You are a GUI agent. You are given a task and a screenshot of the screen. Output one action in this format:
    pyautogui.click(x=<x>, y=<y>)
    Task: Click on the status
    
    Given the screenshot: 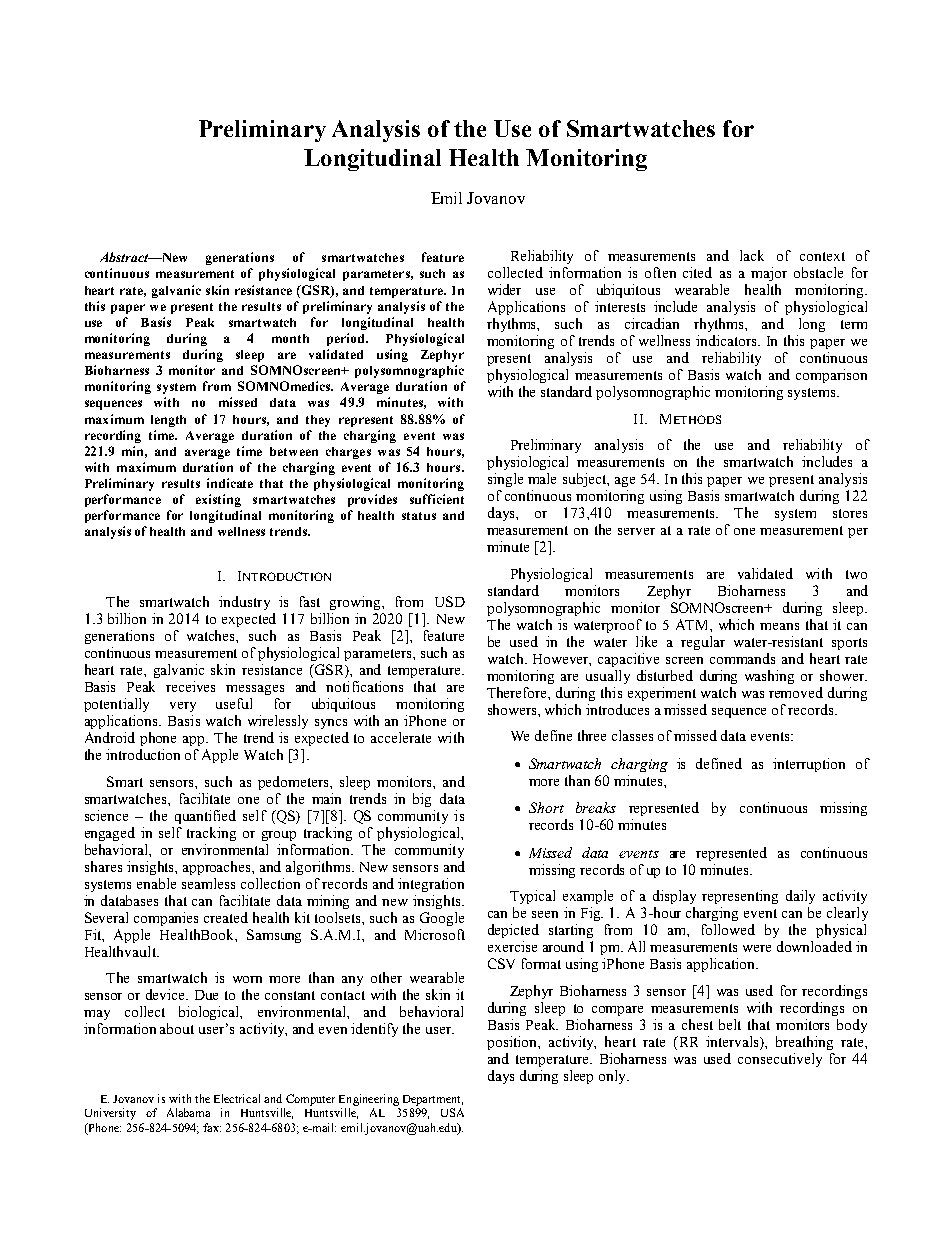 What is the action you would take?
    pyautogui.click(x=419, y=516)
